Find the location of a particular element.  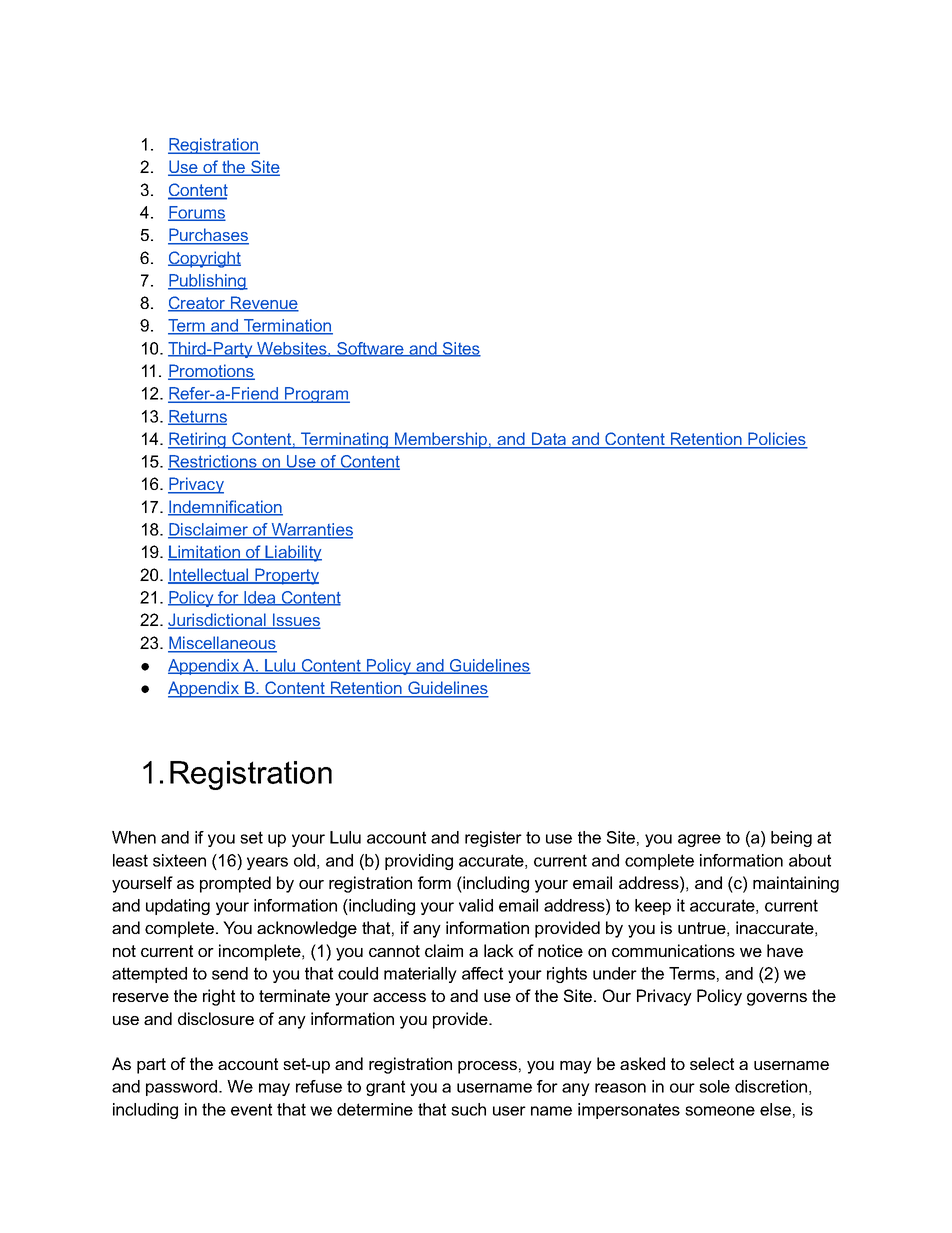

Indemnification is located at coordinates (225, 508).
